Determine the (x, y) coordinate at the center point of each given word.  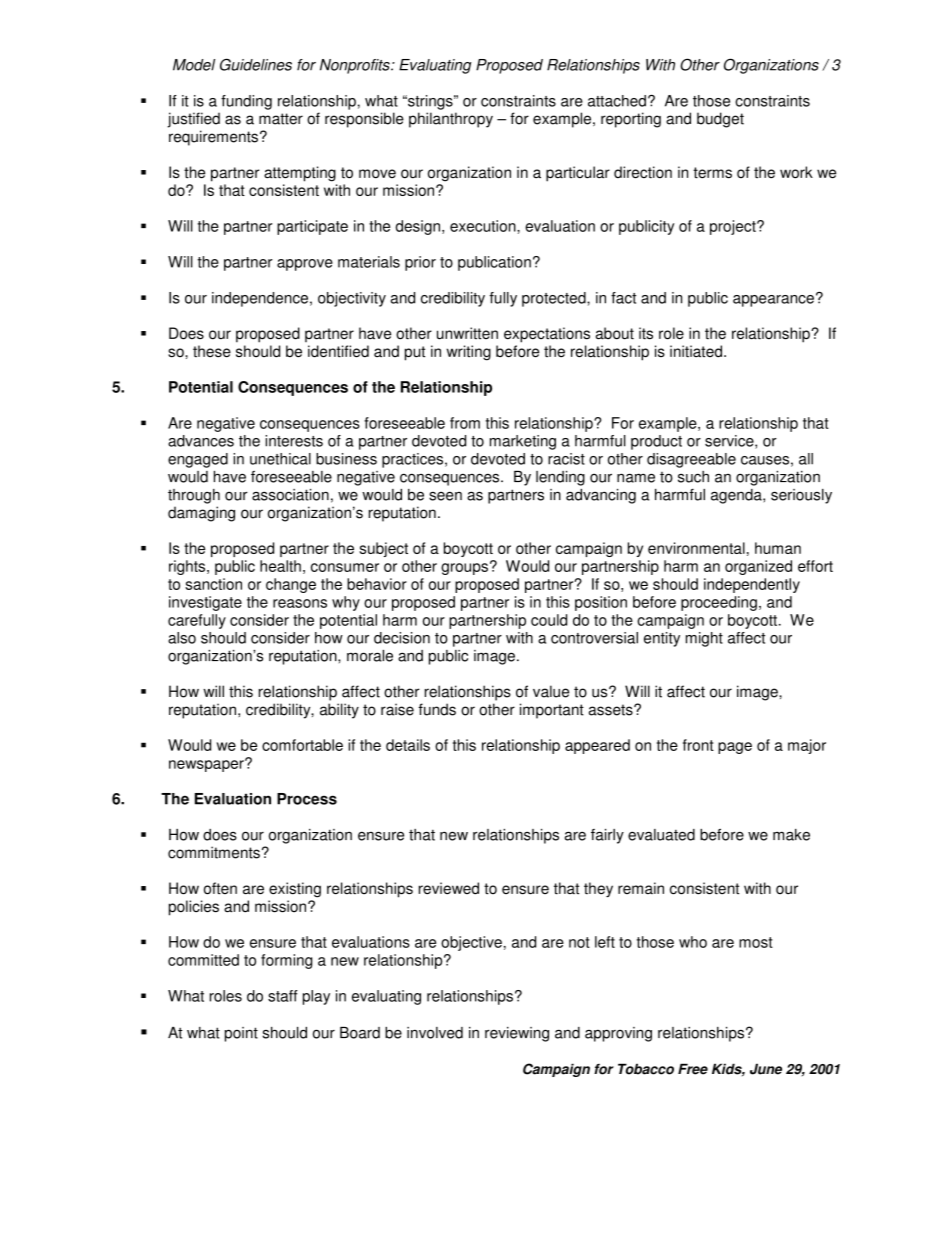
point (241, 1034)
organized (758, 567)
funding (246, 102)
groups (464, 569)
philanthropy (451, 120)
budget (720, 120)
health (280, 566)
